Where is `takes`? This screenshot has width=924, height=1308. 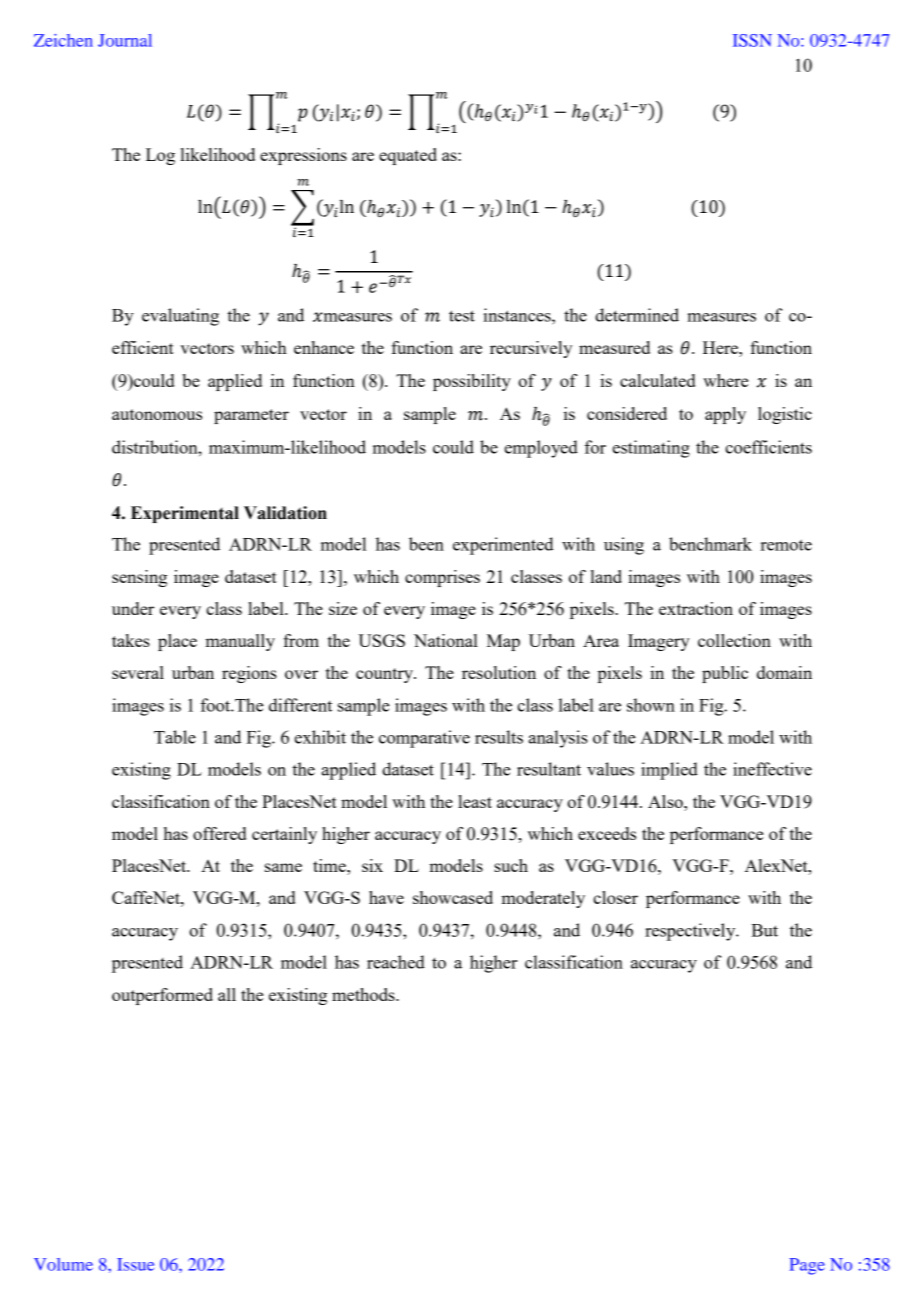
takes is located at coordinates (131, 640).
